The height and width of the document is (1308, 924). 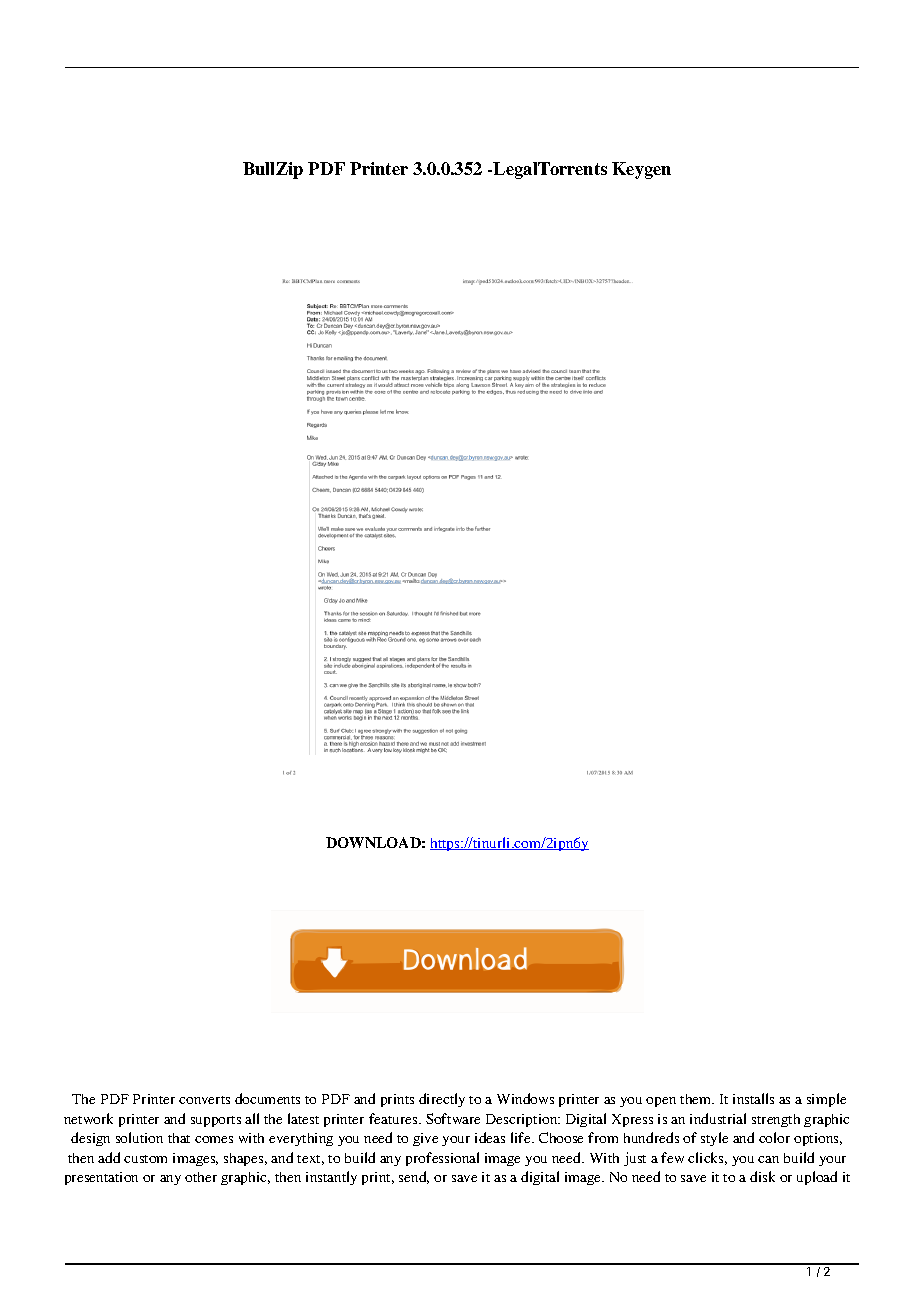 I want to click on installs, so click(x=753, y=1098).
